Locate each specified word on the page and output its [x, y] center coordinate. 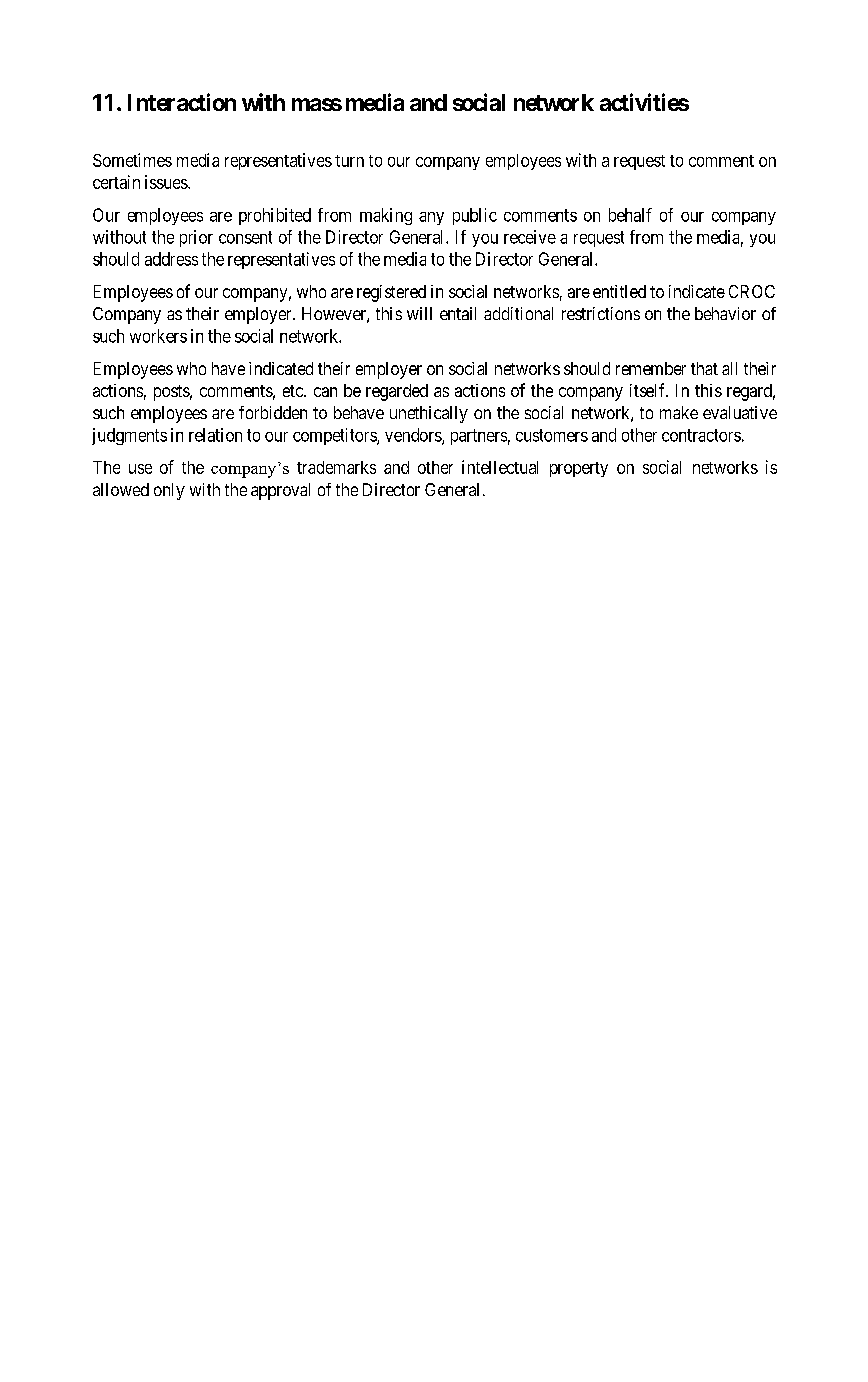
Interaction [182, 102]
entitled [619, 291]
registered [391, 293]
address [171, 259]
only [169, 491]
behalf [630, 215]
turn [349, 161]
